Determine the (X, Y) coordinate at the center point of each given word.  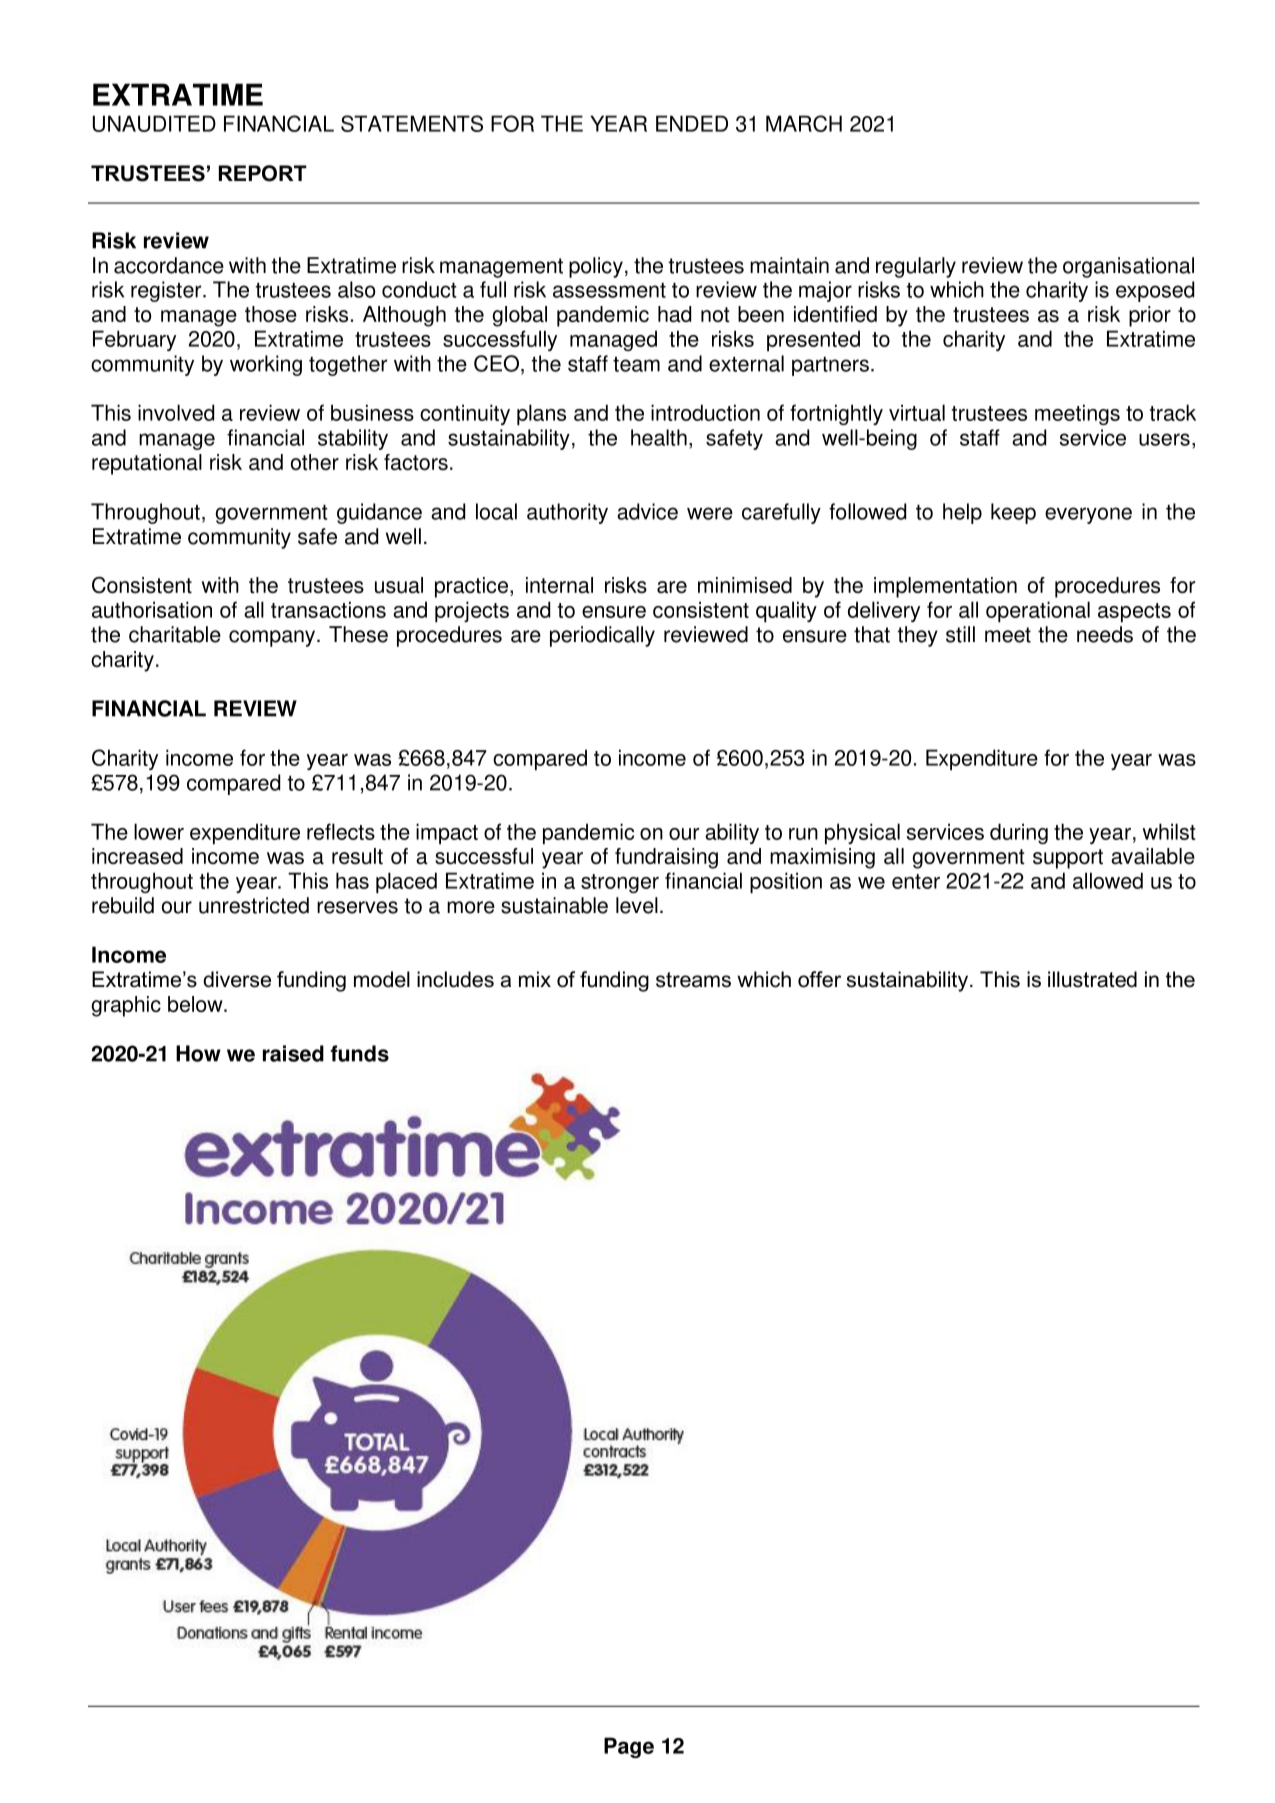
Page (629, 1747)
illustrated (1092, 979)
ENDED (692, 123)
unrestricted (254, 905)
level (637, 905)
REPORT (263, 173)
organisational (1128, 267)
